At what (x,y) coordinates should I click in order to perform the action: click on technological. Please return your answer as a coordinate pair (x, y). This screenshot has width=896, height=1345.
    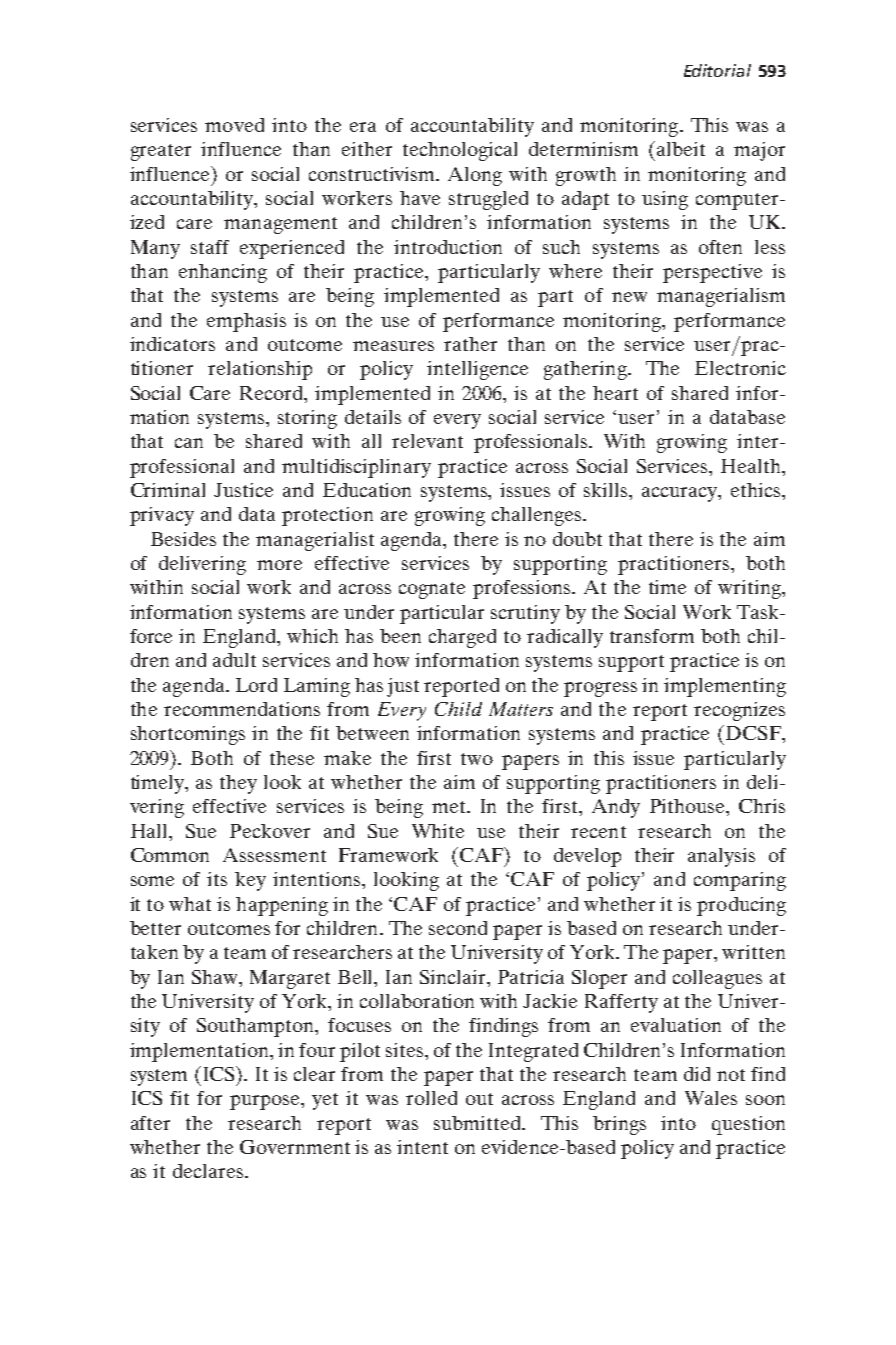
    Looking at the image, I should click on (460, 151).
